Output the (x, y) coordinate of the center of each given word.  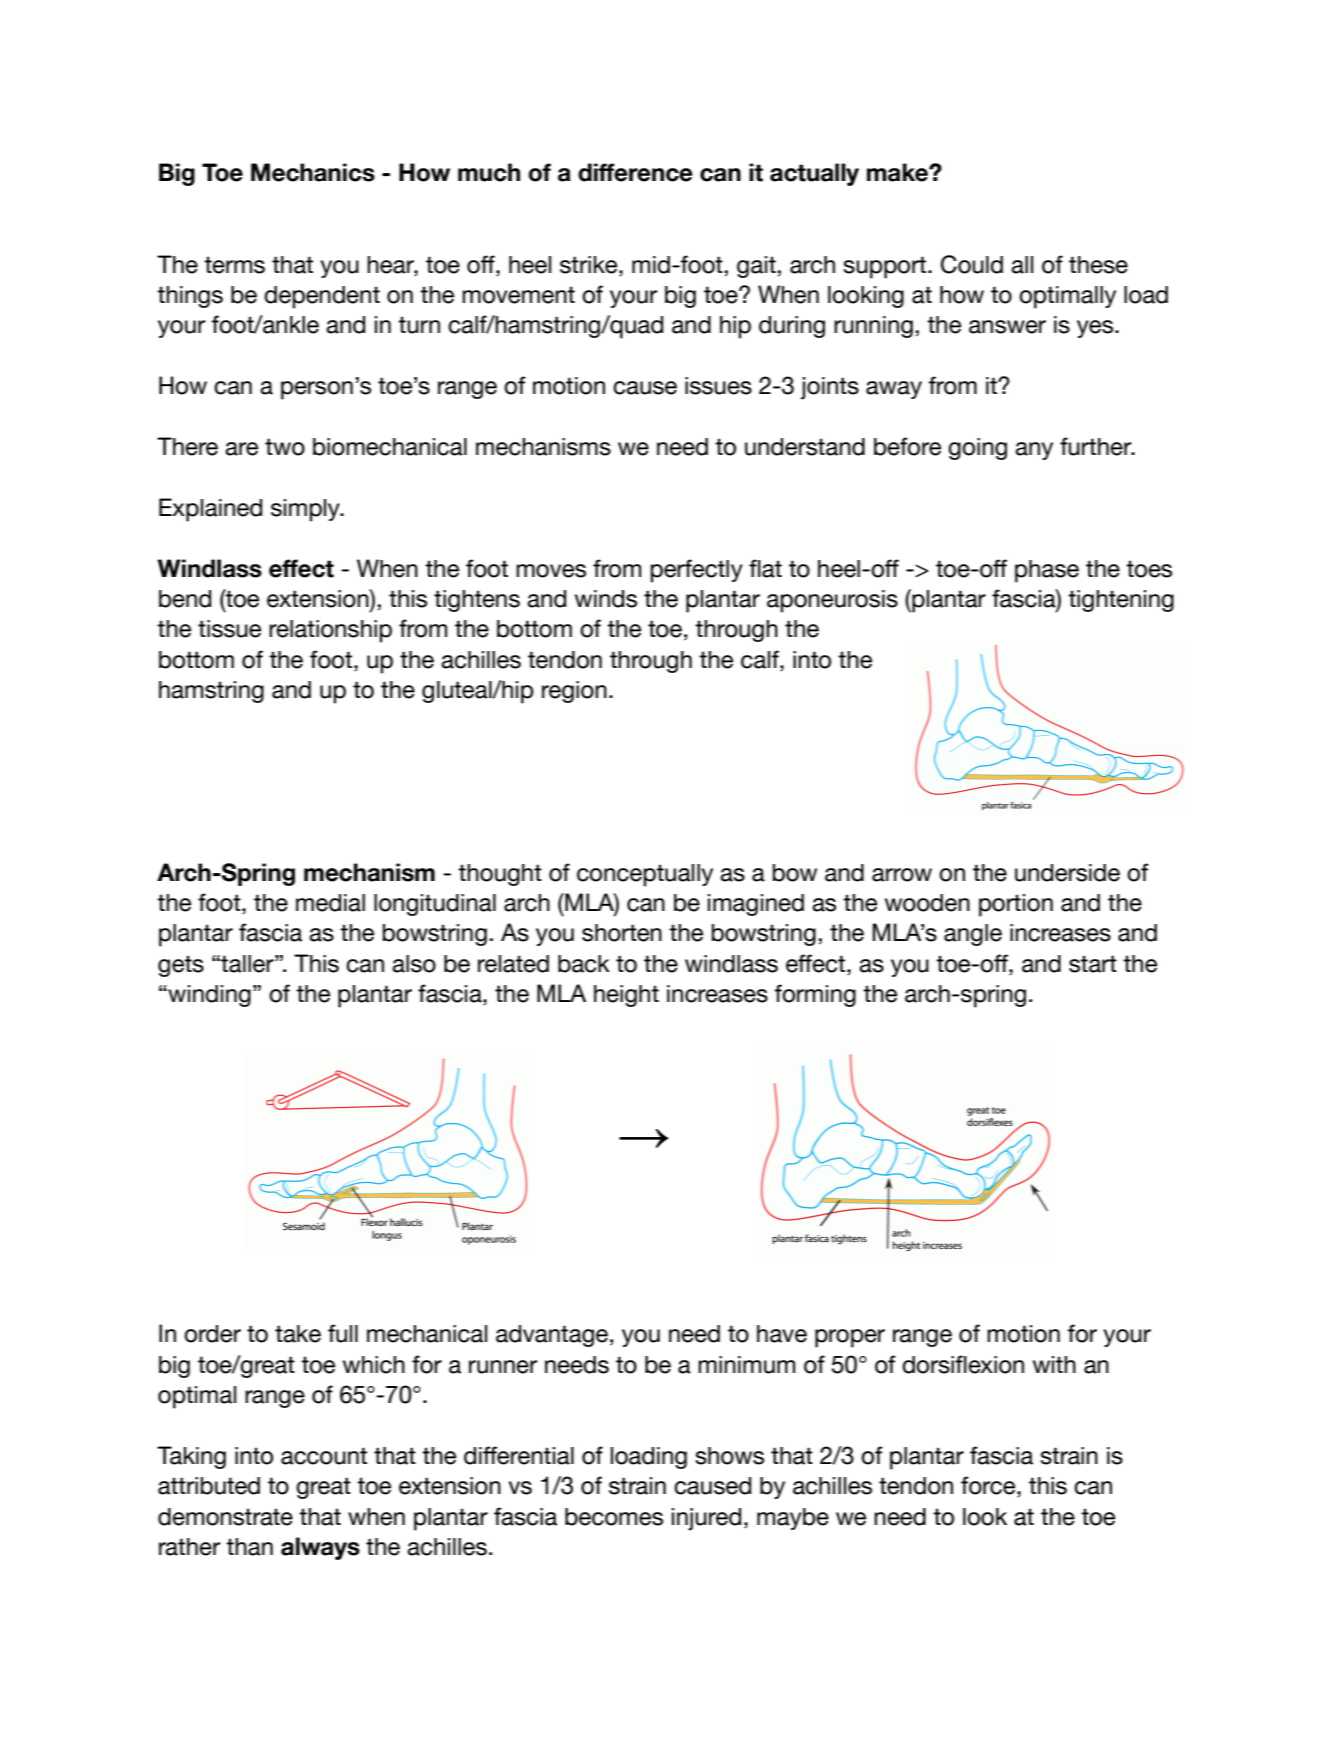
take (298, 1334)
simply (306, 510)
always (320, 1548)
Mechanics (313, 172)
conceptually (645, 875)
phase (1047, 571)
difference (635, 172)
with (1054, 1364)
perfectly (697, 571)
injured (706, 1519)
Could (972, 264)
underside (1067, 873)
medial (330, 903)
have (782, 1334)
